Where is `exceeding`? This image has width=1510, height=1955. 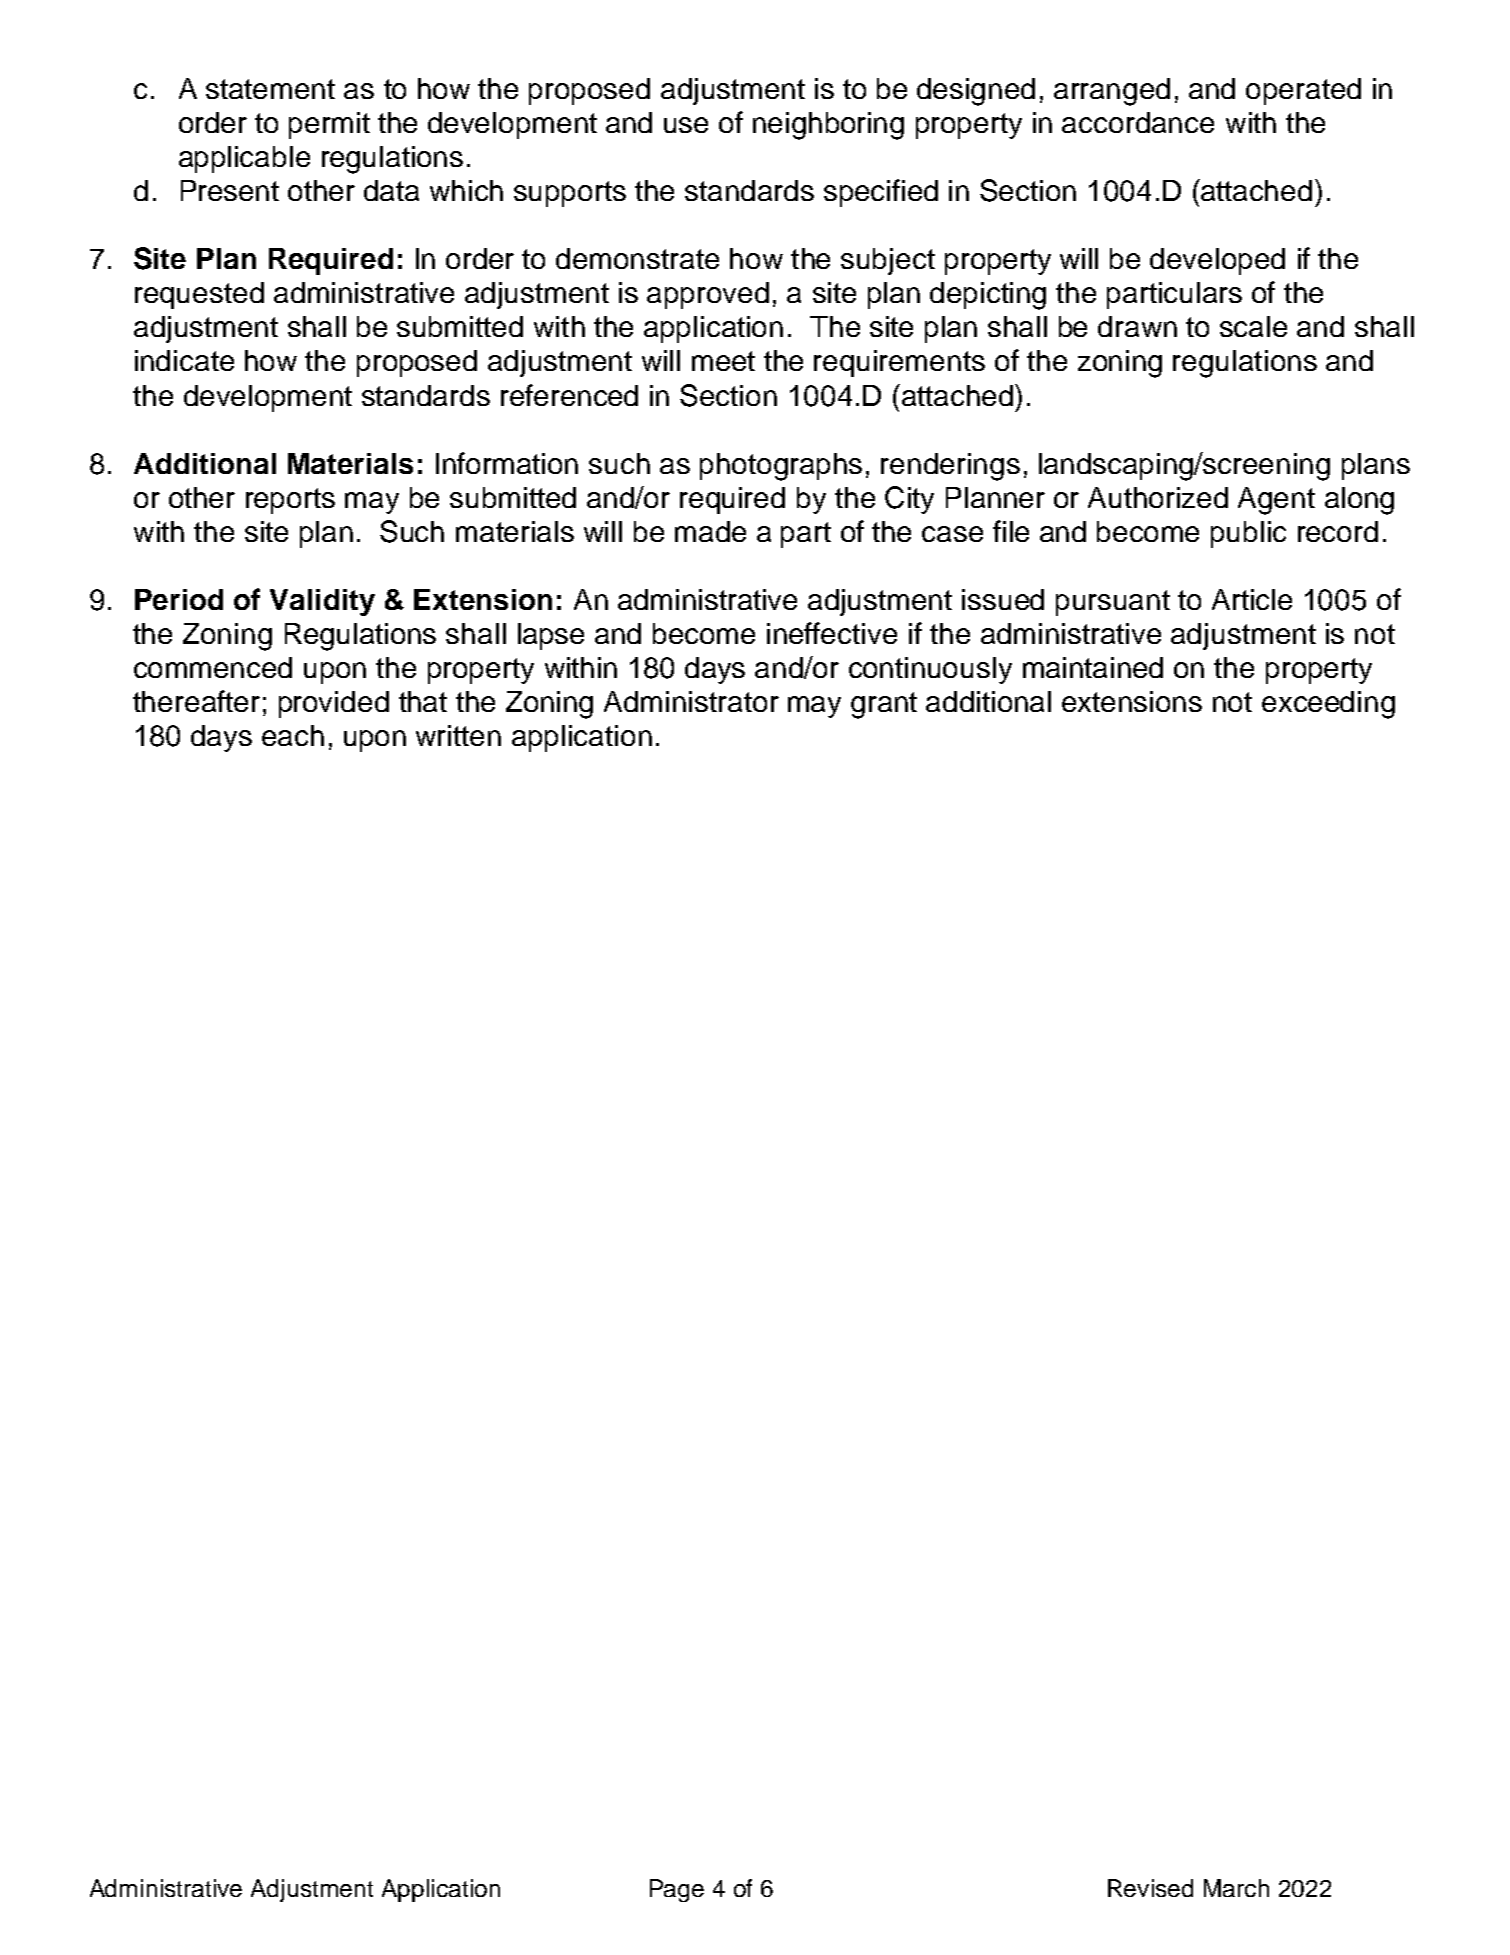
exceeding is located at coordinates (1328, 705).
